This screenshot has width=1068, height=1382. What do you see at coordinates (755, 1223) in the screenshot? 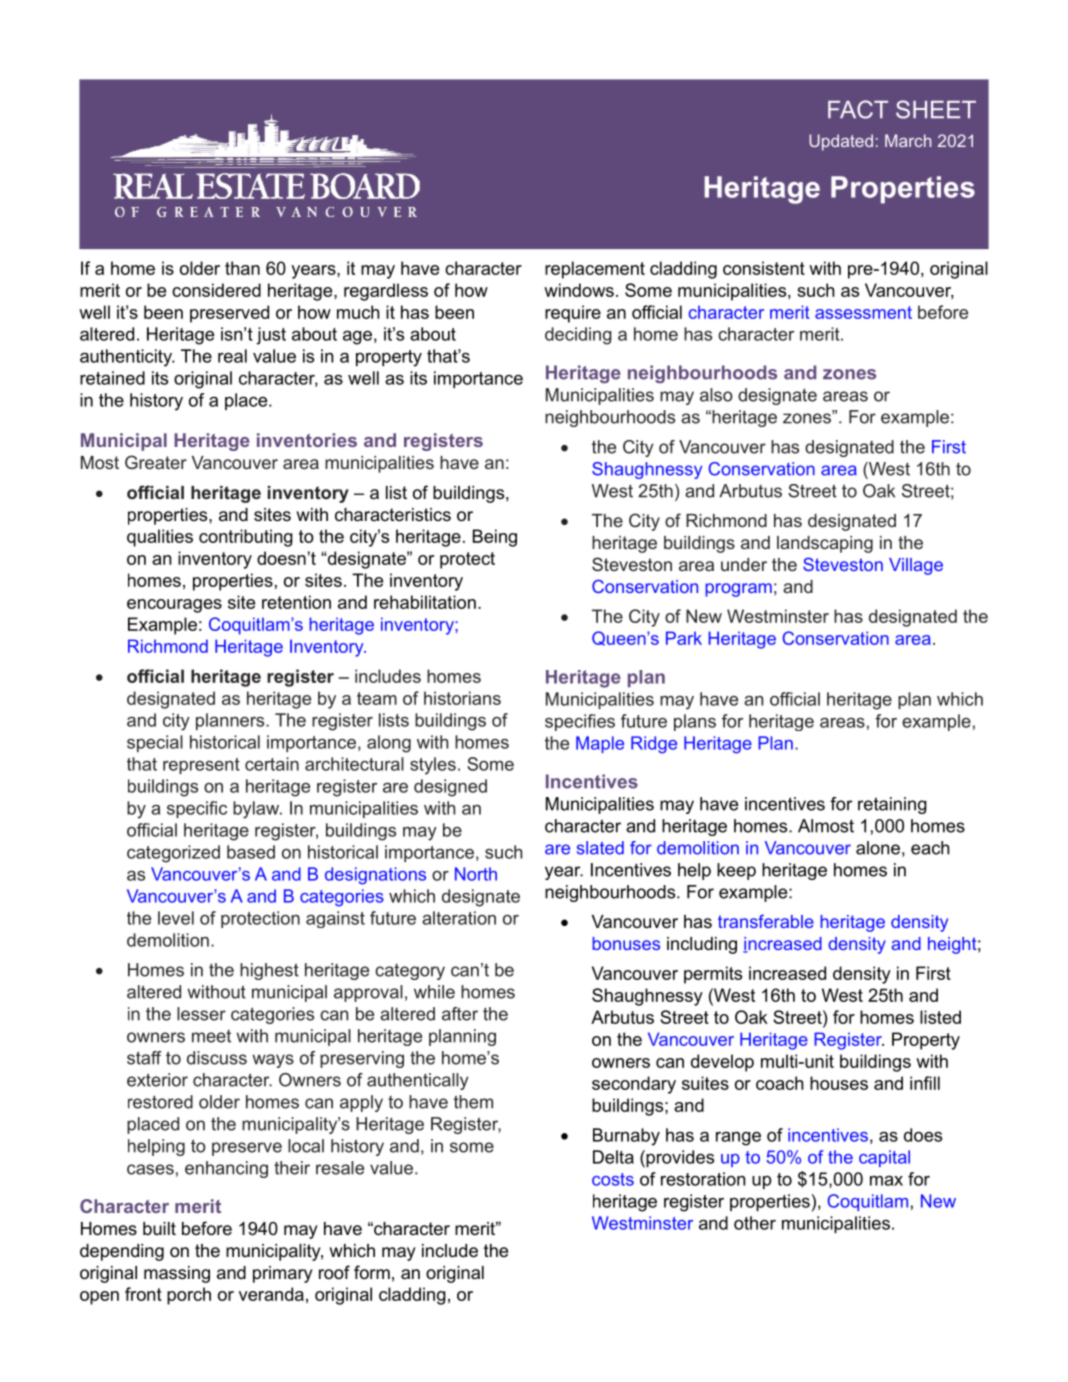
I see `other` at bounding box center [755, 1223].
